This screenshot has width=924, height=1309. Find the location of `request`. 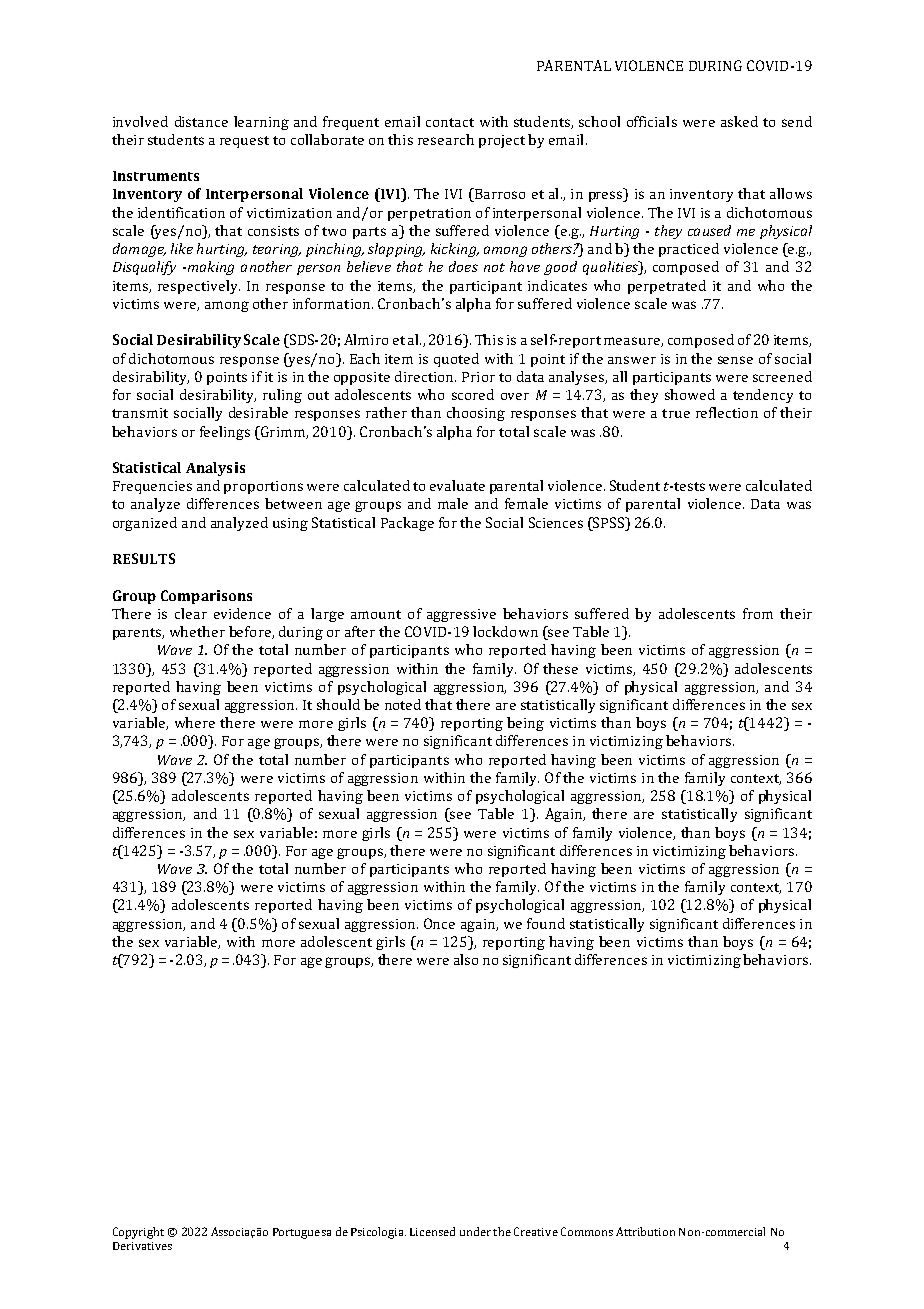

request is located at coordinates (244, 142).
